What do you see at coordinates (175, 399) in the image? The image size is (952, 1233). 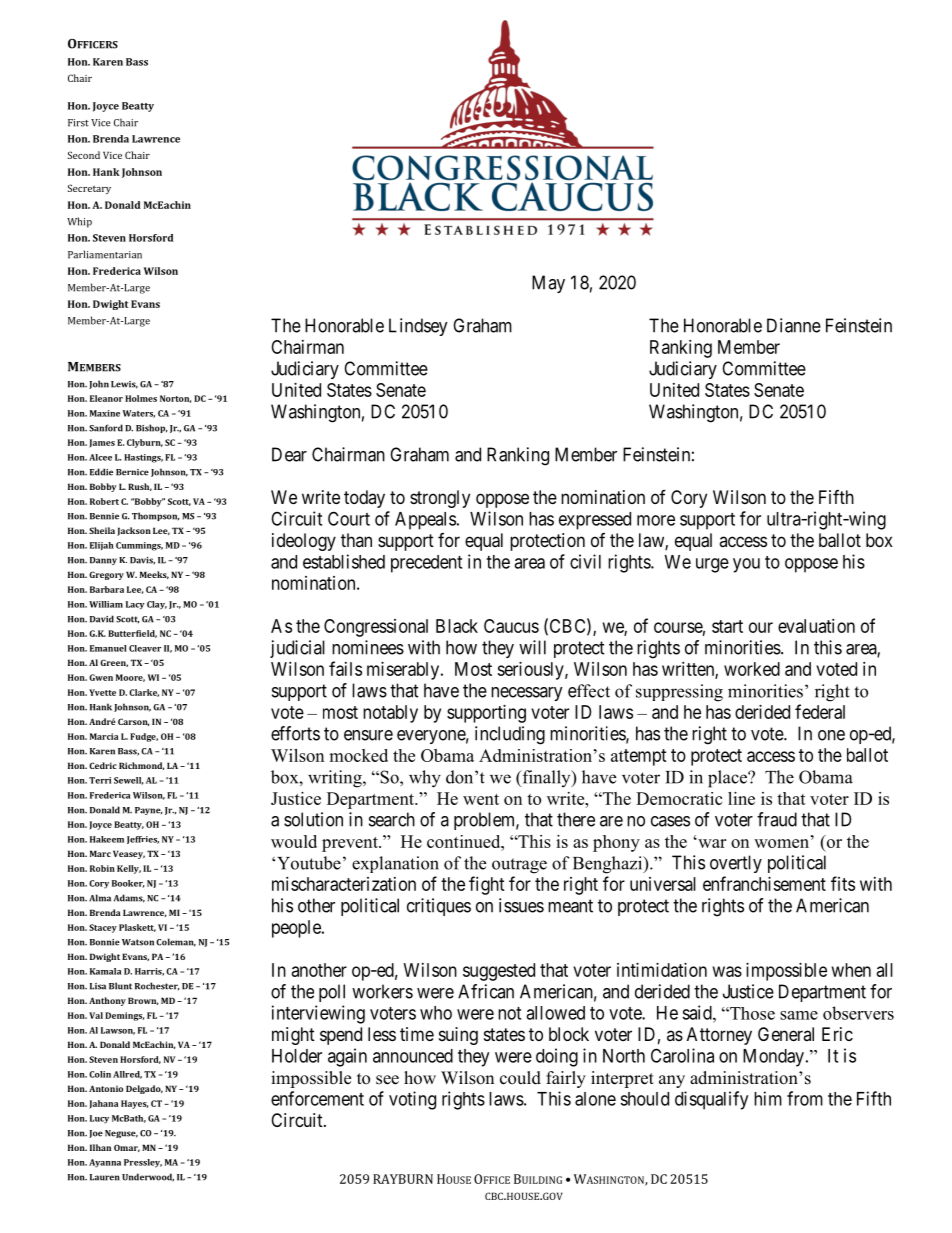 I see `Norton` at bounding box center [175, 399].
